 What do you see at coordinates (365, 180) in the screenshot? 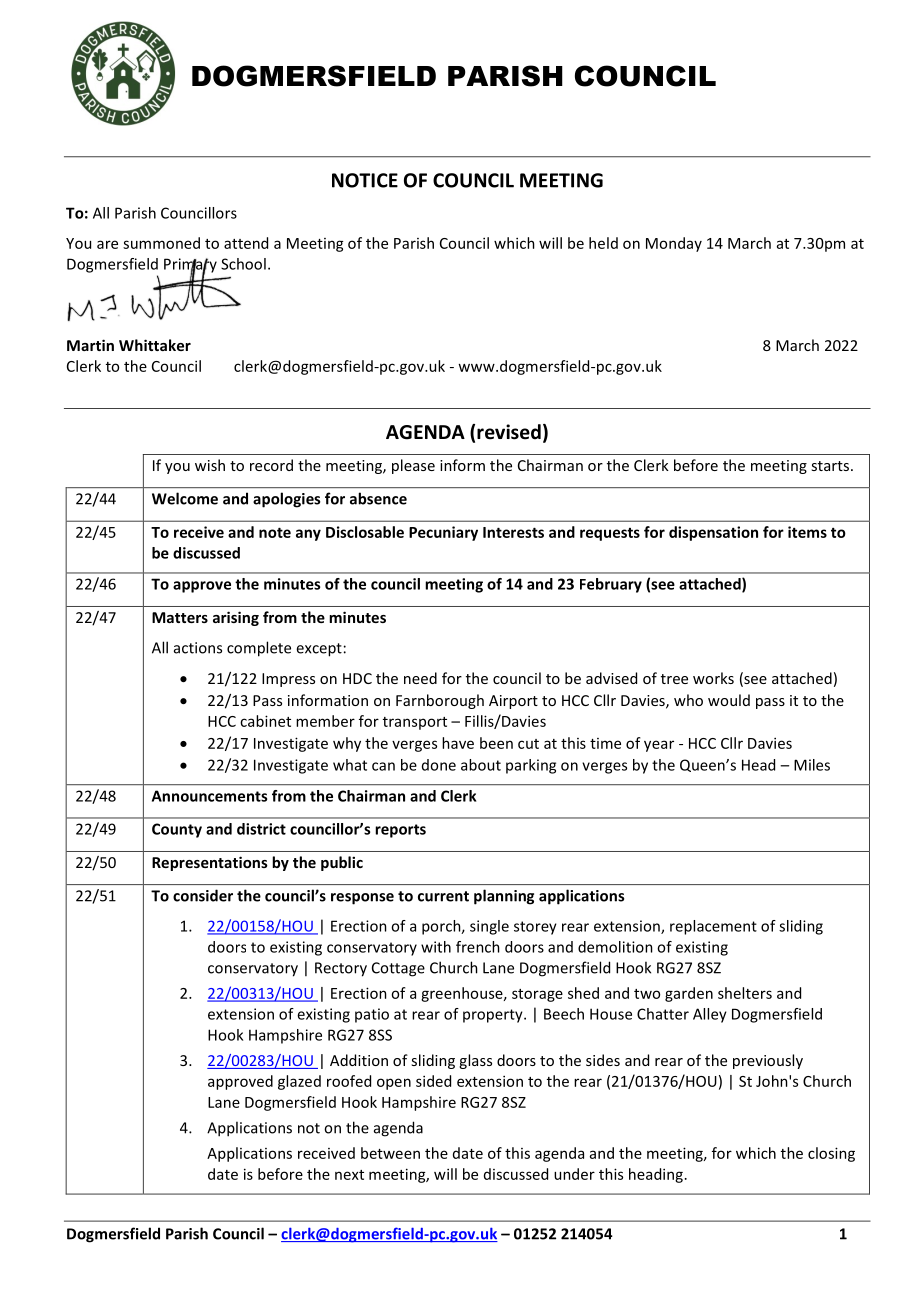
I see `NOTICE` at bounding box center [365, 180].
